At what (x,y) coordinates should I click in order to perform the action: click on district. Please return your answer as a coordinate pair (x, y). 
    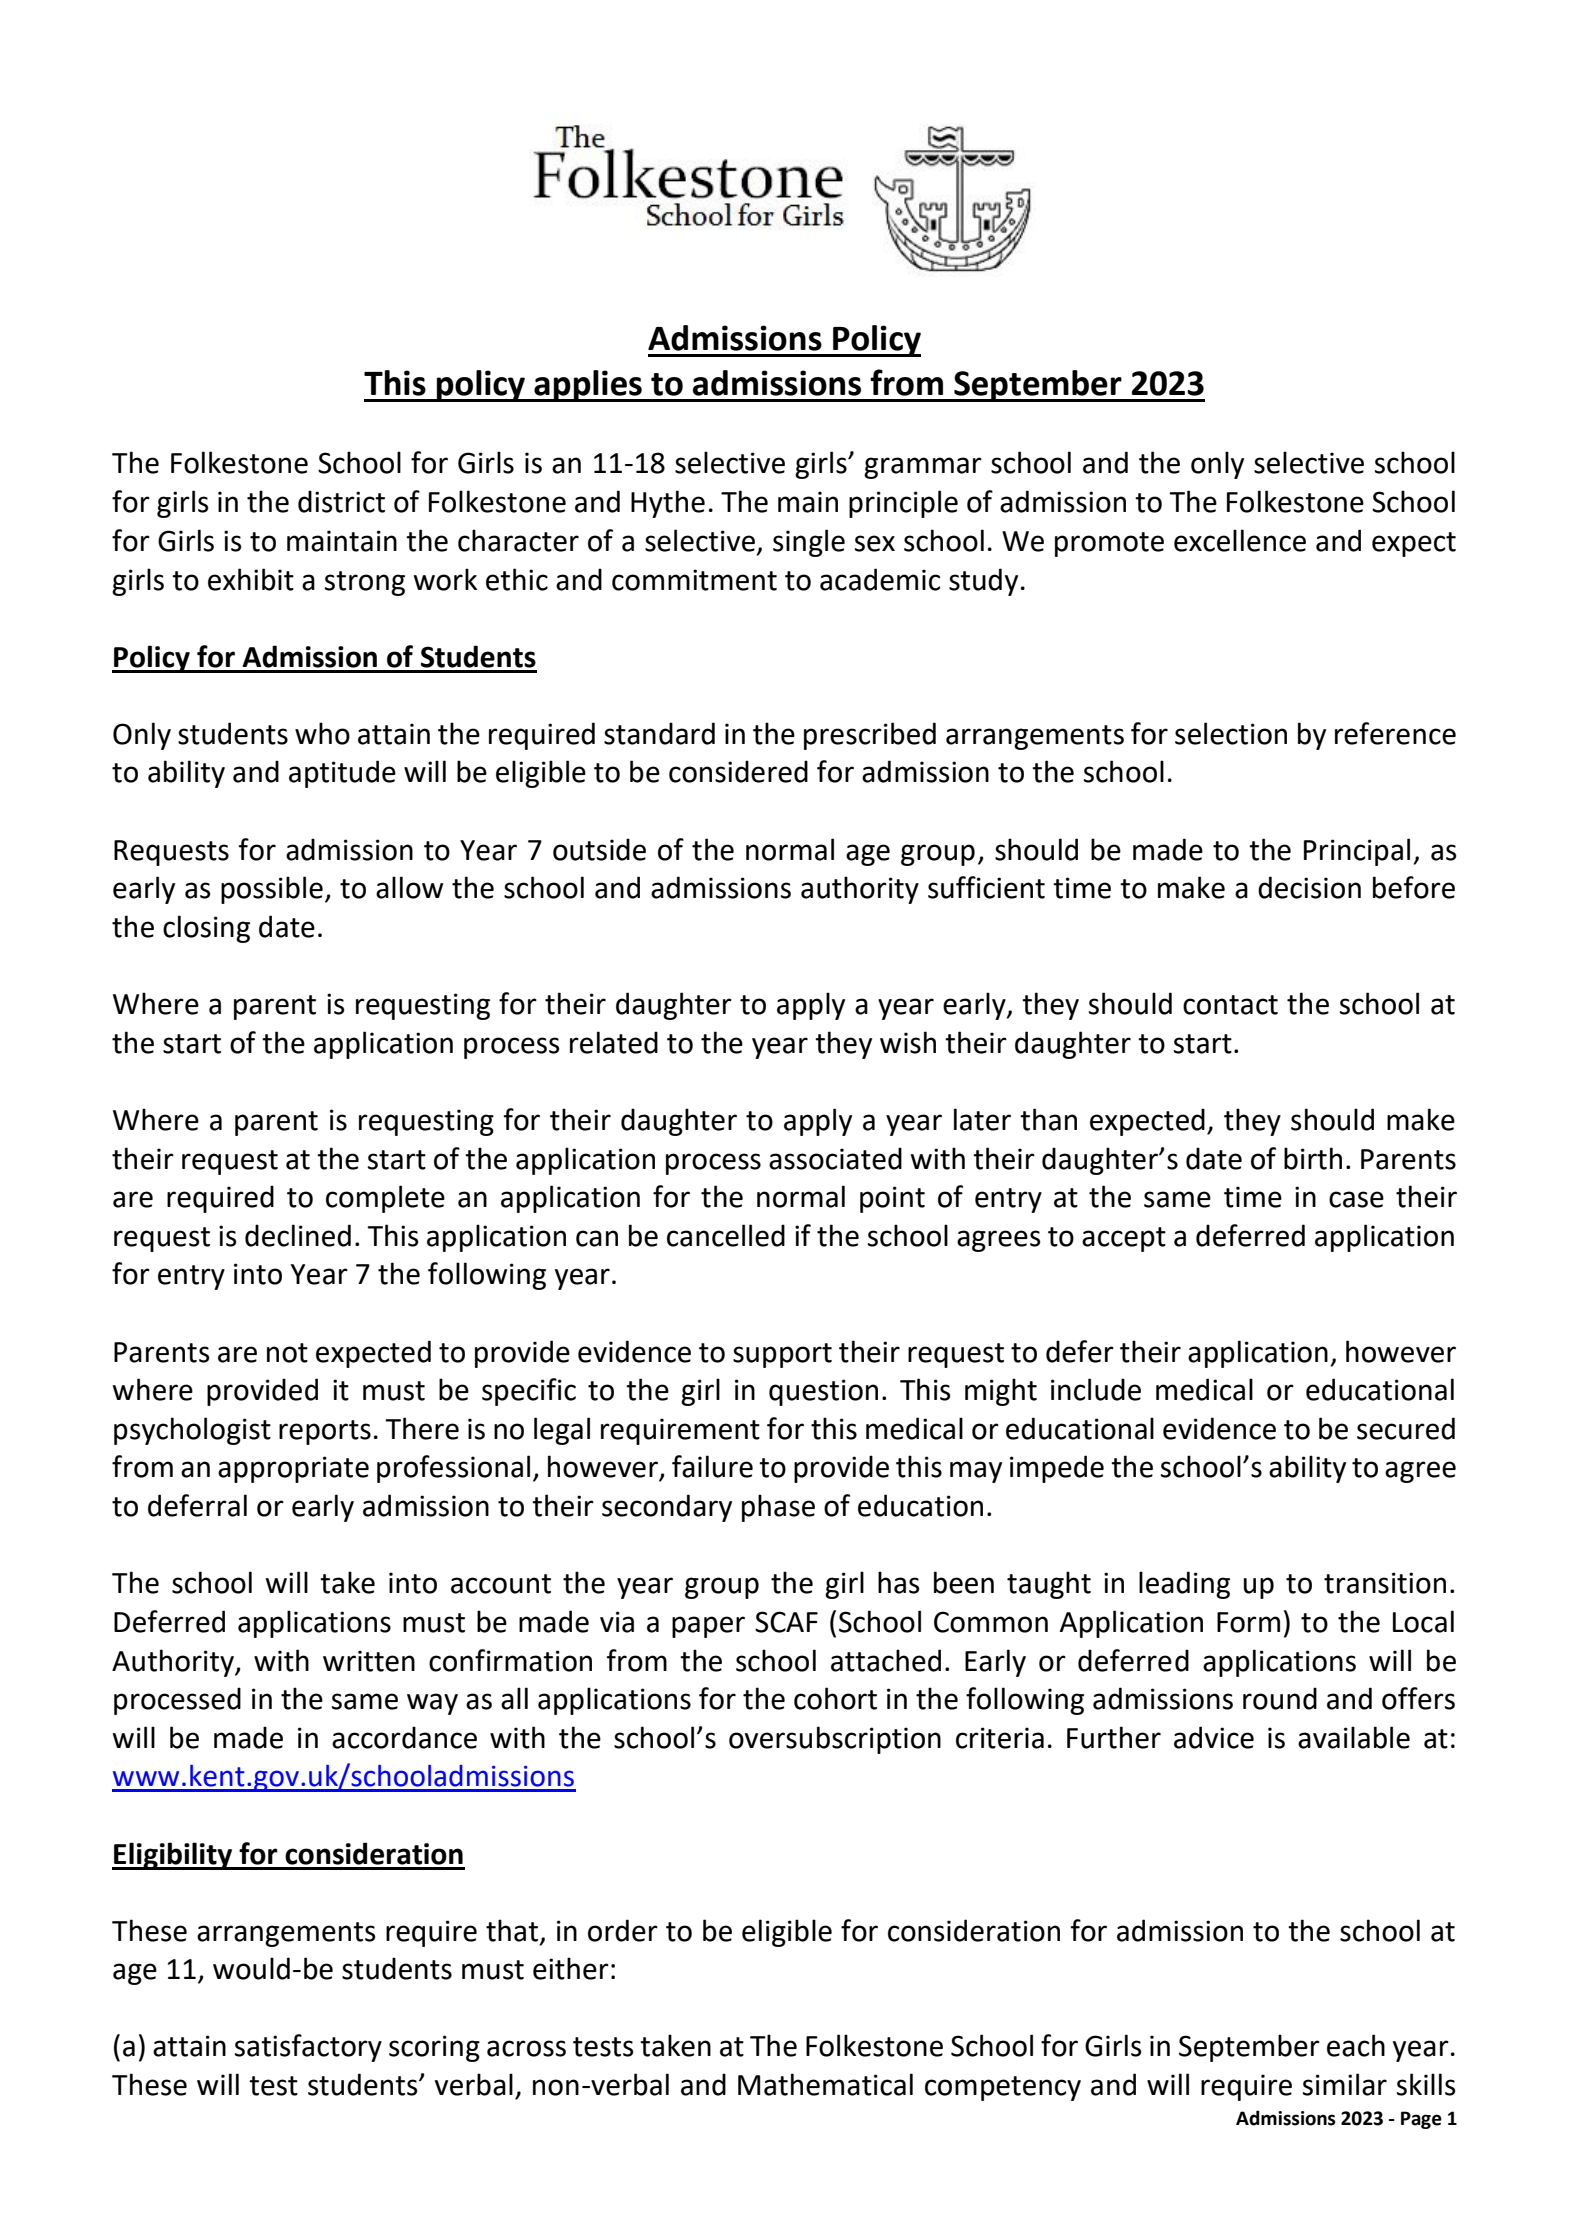
    Looking at the image, I should click on (341, 501).
